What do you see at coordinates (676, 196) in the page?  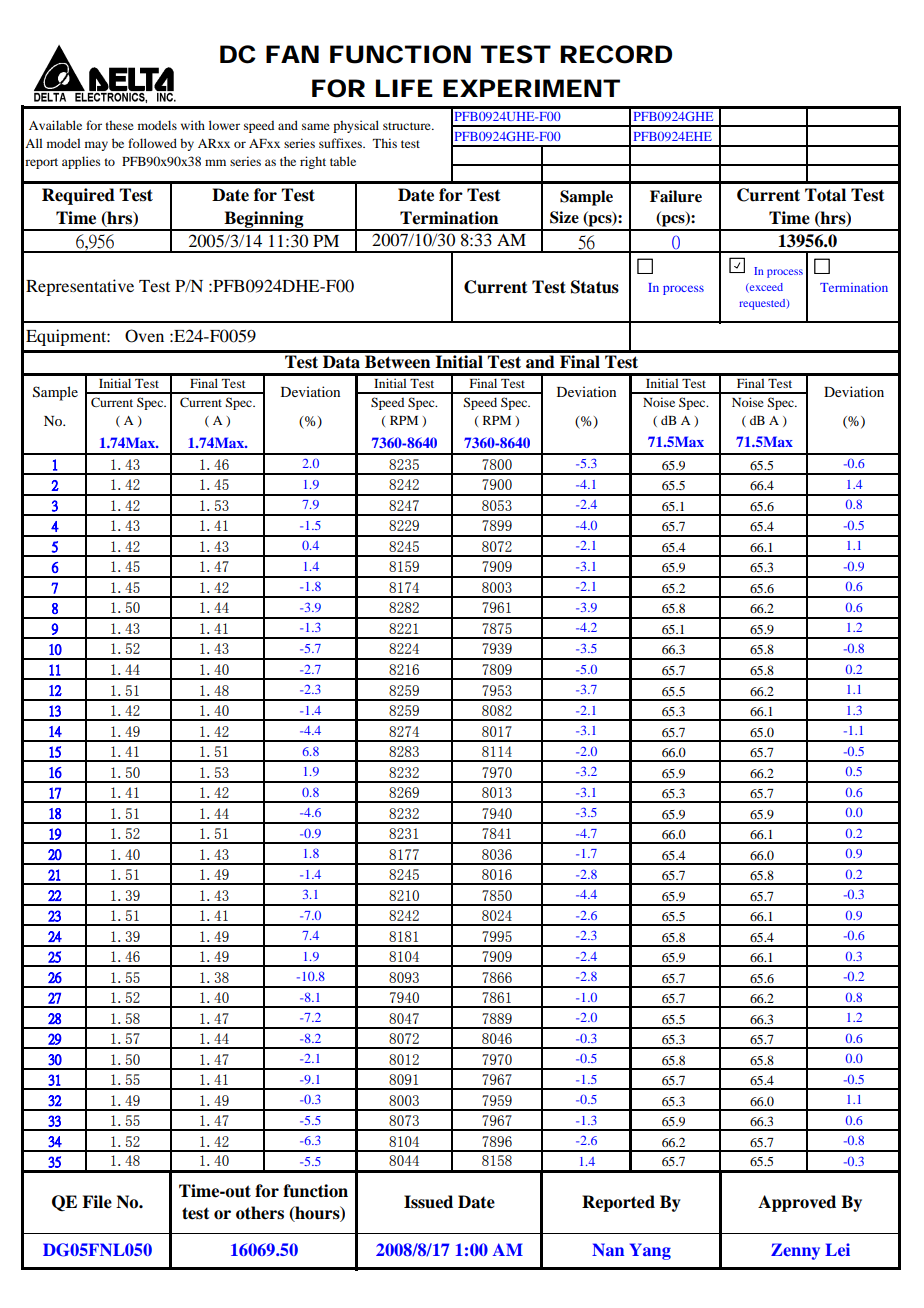 I see `Failure` at bounding box center [676, 196].
